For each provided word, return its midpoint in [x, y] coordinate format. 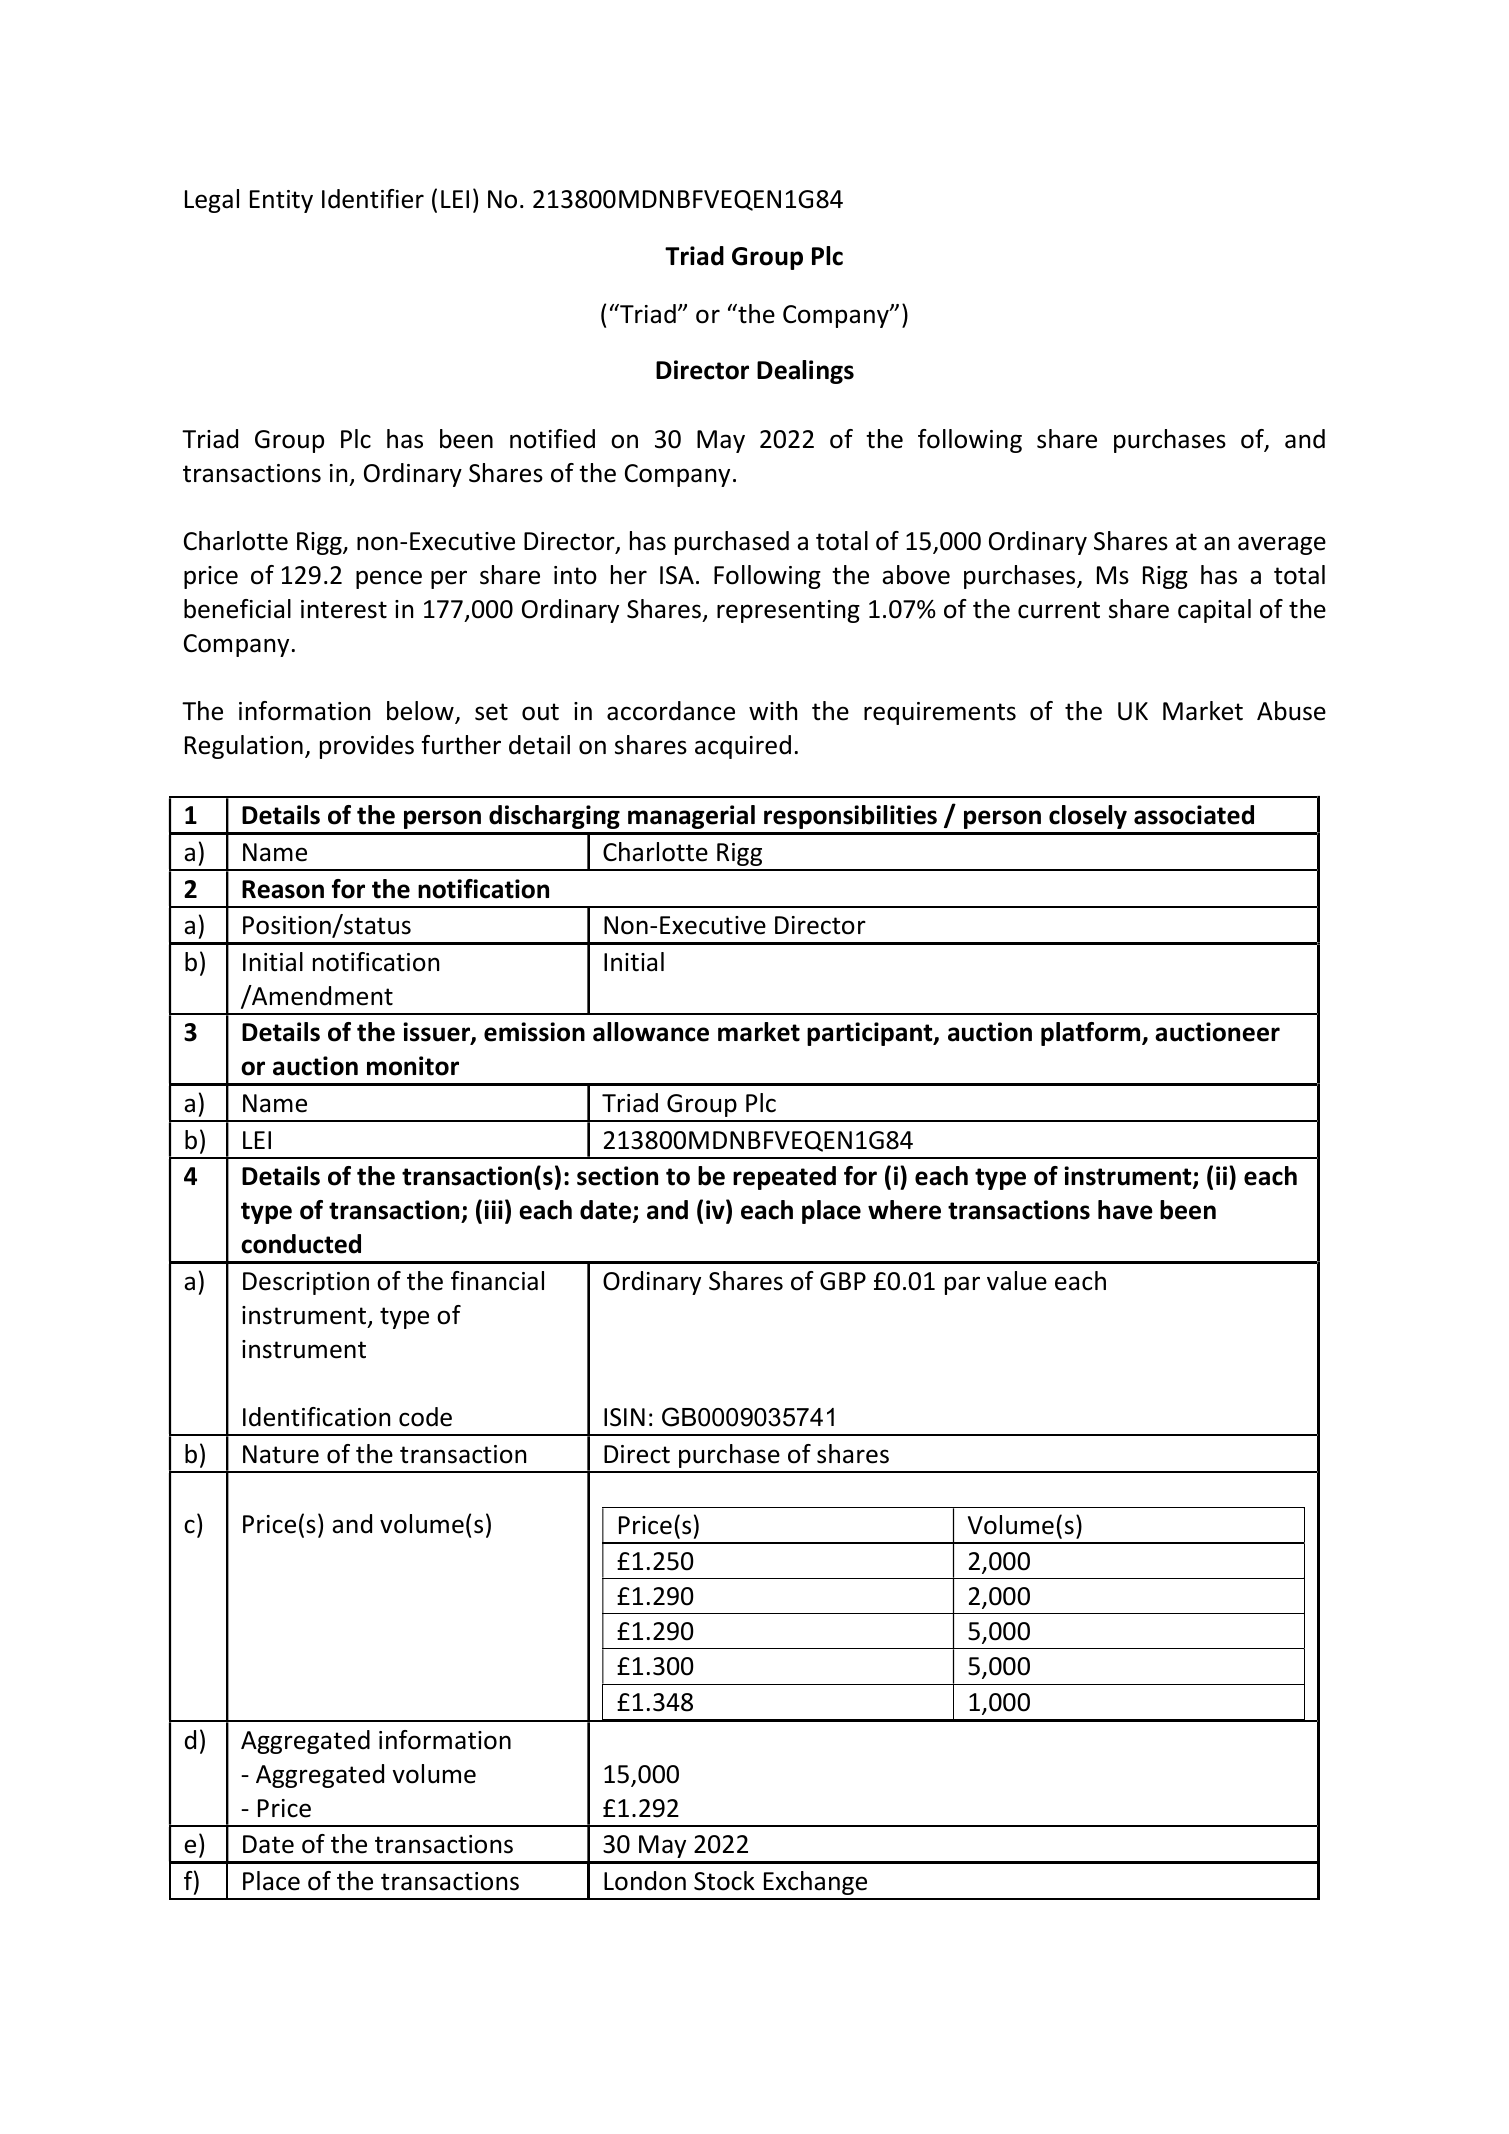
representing [788, 611]
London [645, 1881]
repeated [784, 1178]
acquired [743, 747]
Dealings [805, 372]
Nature [281, 1454]
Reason [283, 889]
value [1017, 1281]
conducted [301, 1244]
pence [389, 579]
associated [1194, 815]
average [1282, 545]
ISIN [624, 1417]
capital [1214, 611]
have [1125, 1210]
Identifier [373, 199]
